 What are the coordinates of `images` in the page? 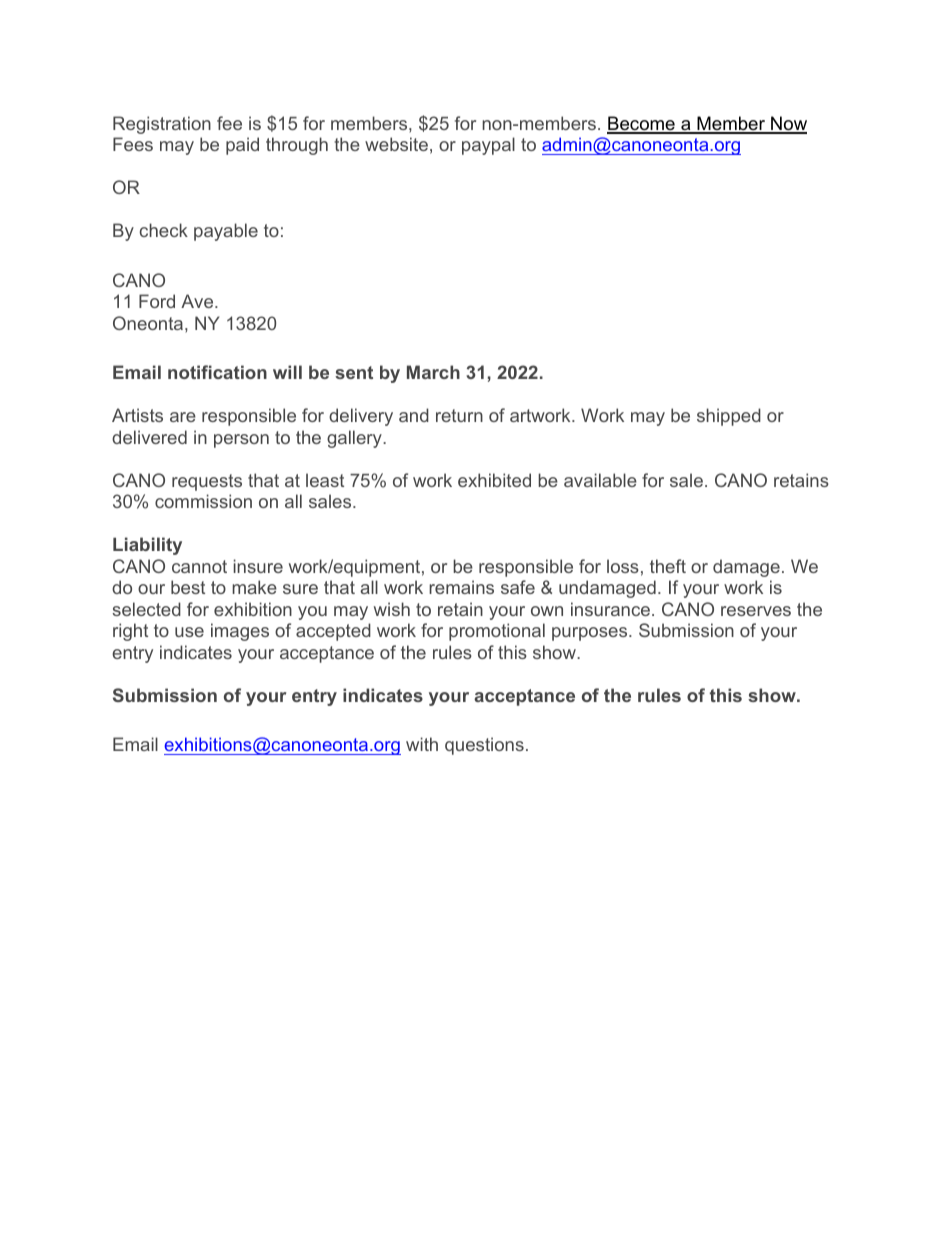 It's located at (240, 632).
